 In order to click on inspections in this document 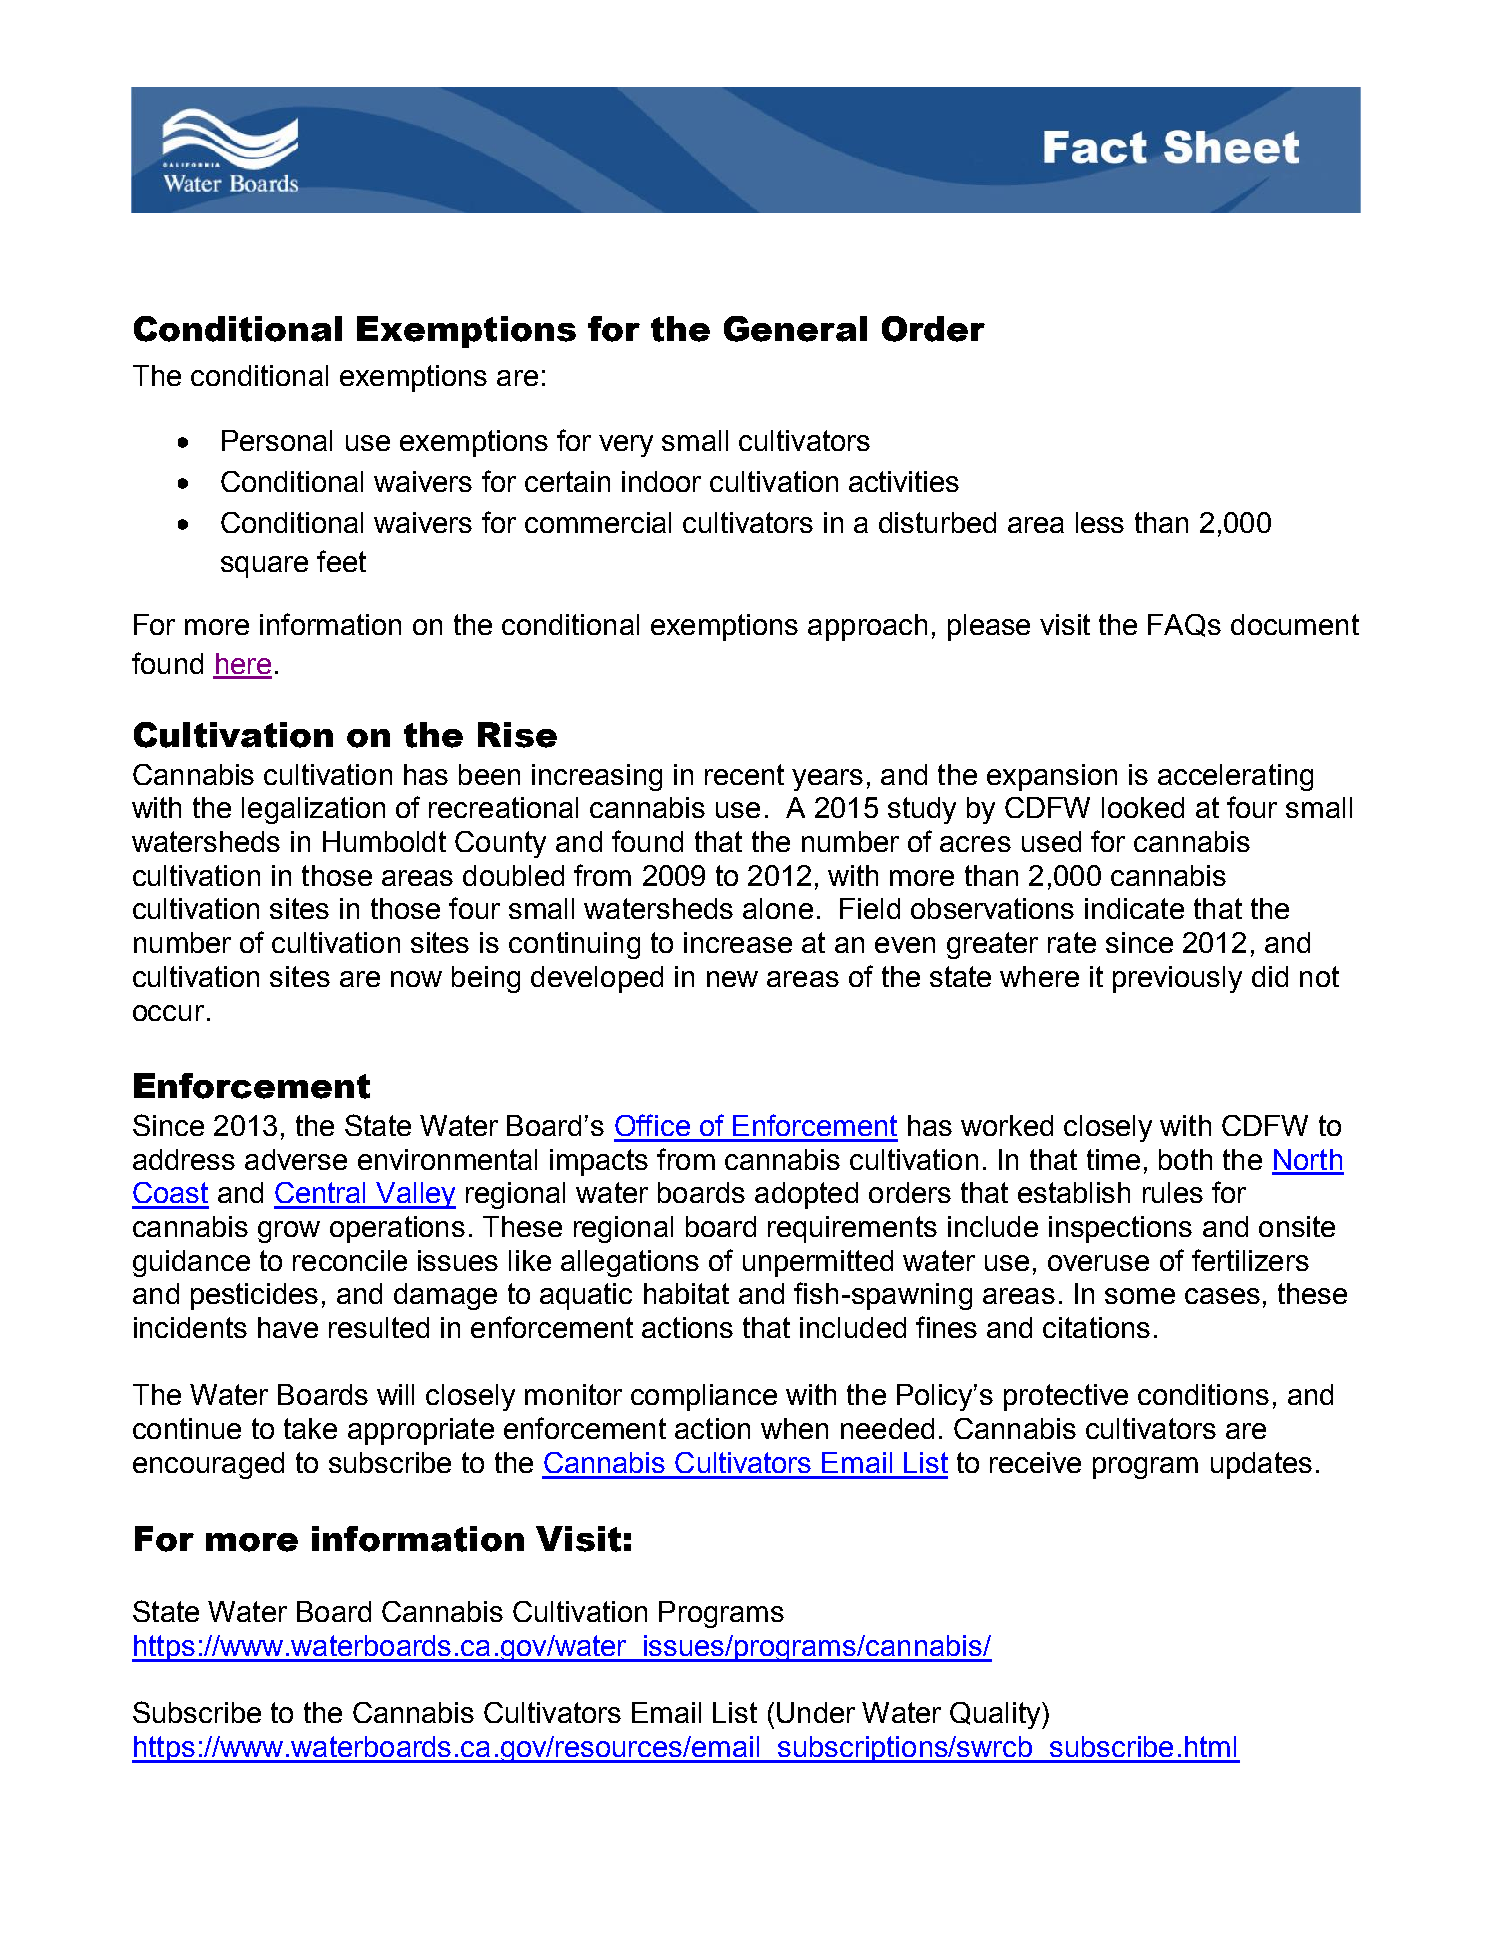, I will do `click(1120, 1229)`.
